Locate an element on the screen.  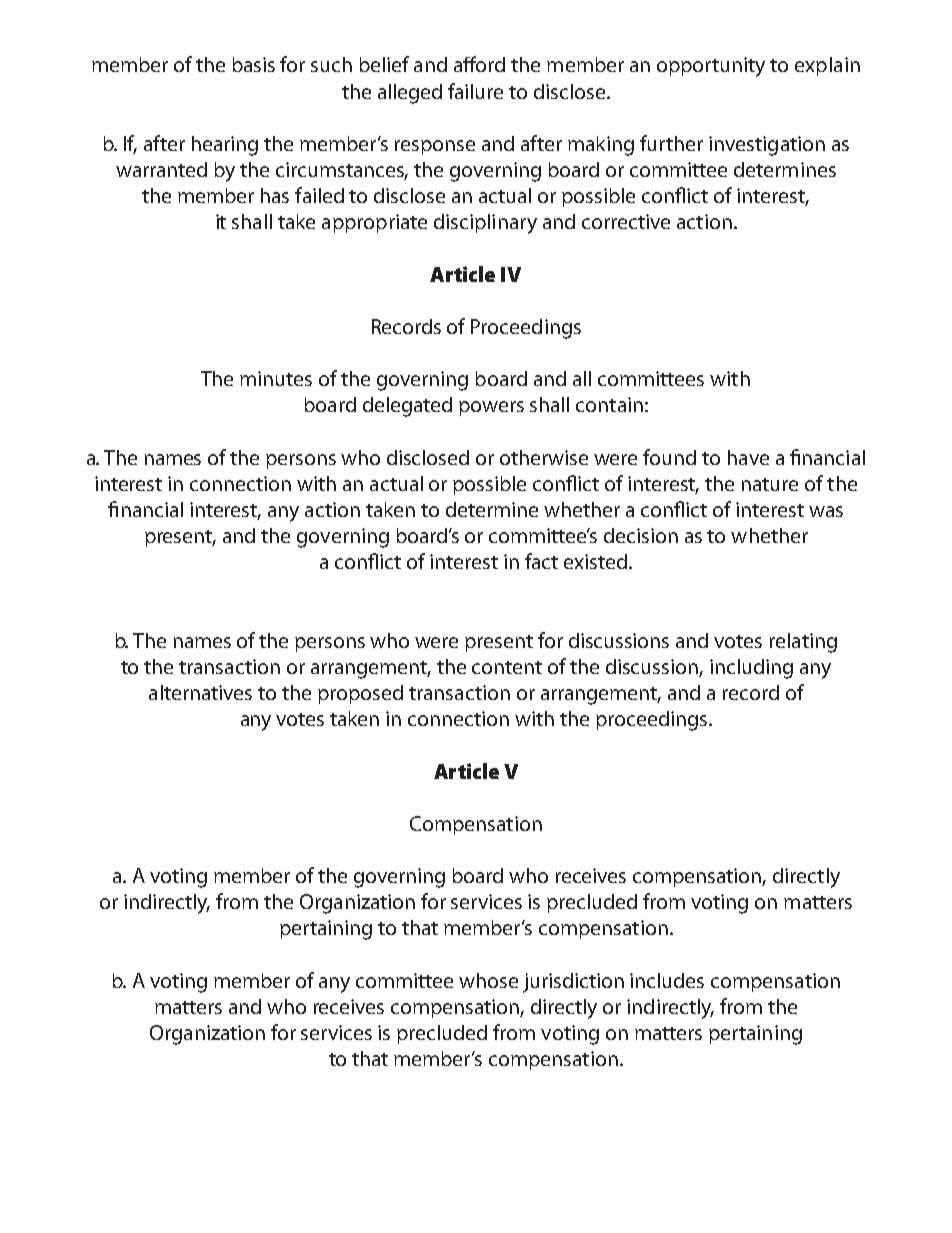
minutes is located at coordinates (276, 378).
